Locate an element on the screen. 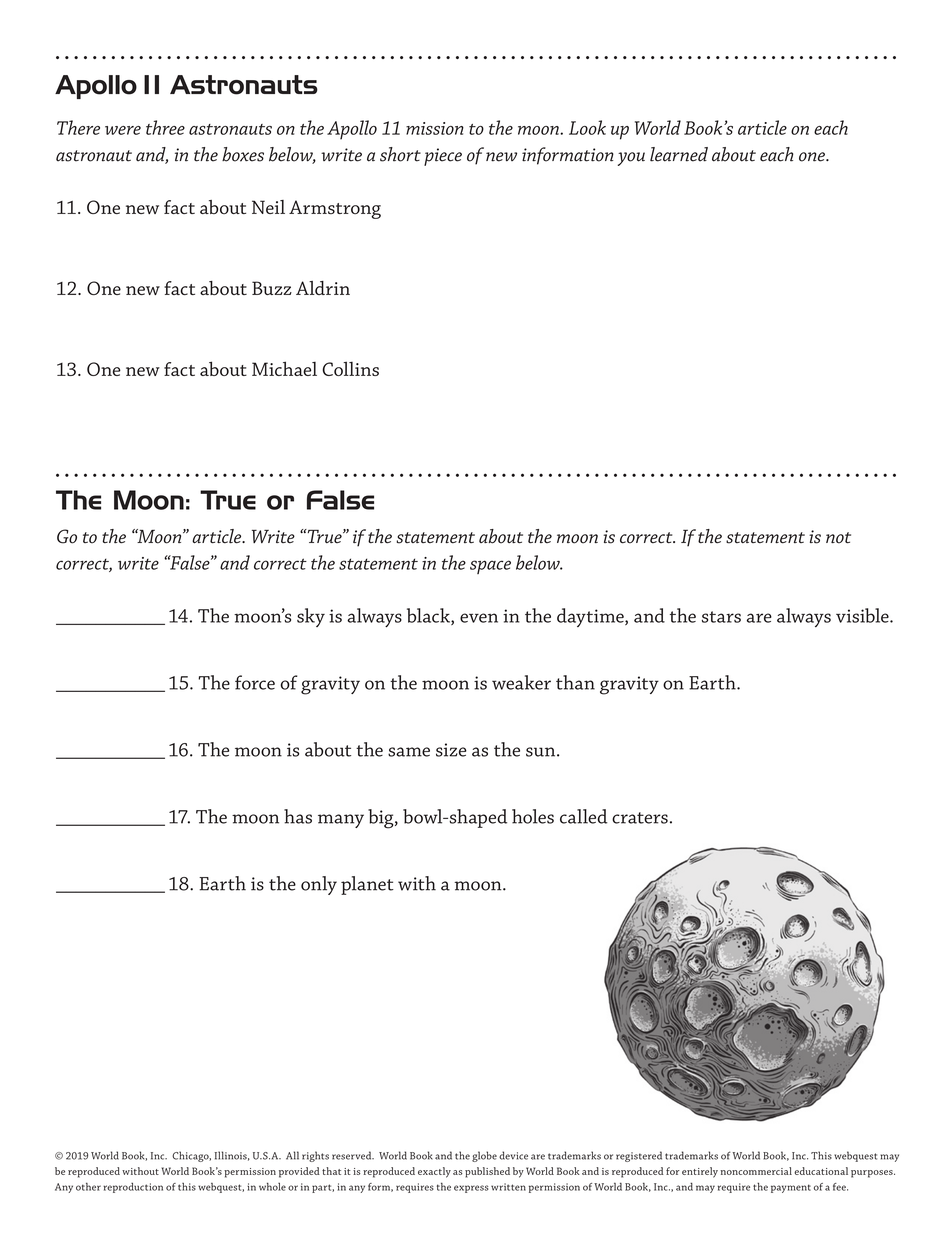 The image size is (952, 1233). even is located at coordinates (479, 618).
